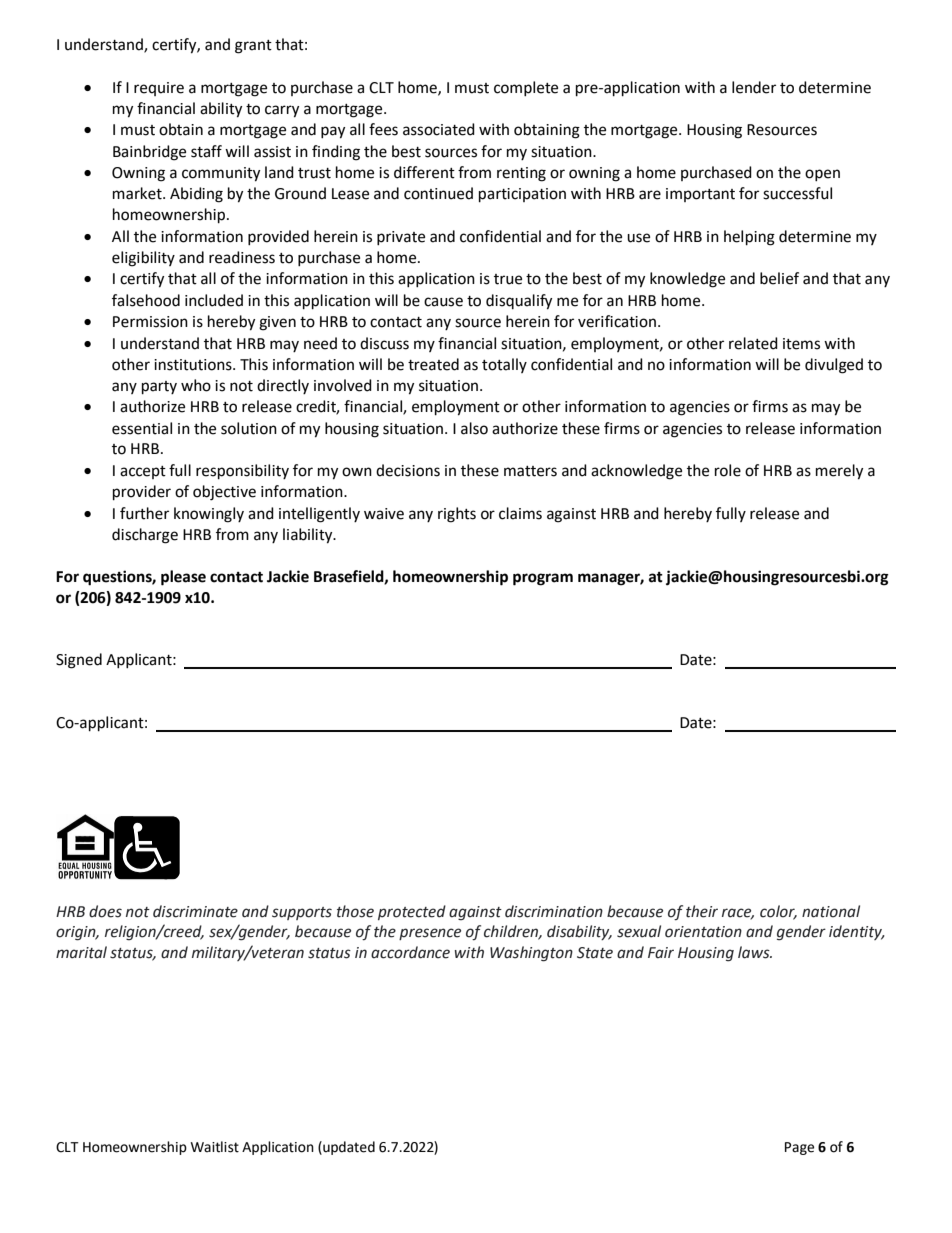 The height and width of the screenshot is (1233, 952). What do you see at coordinates (412, 912) in the screenshot?
I see `protected` at bounding box center [412, 912].
